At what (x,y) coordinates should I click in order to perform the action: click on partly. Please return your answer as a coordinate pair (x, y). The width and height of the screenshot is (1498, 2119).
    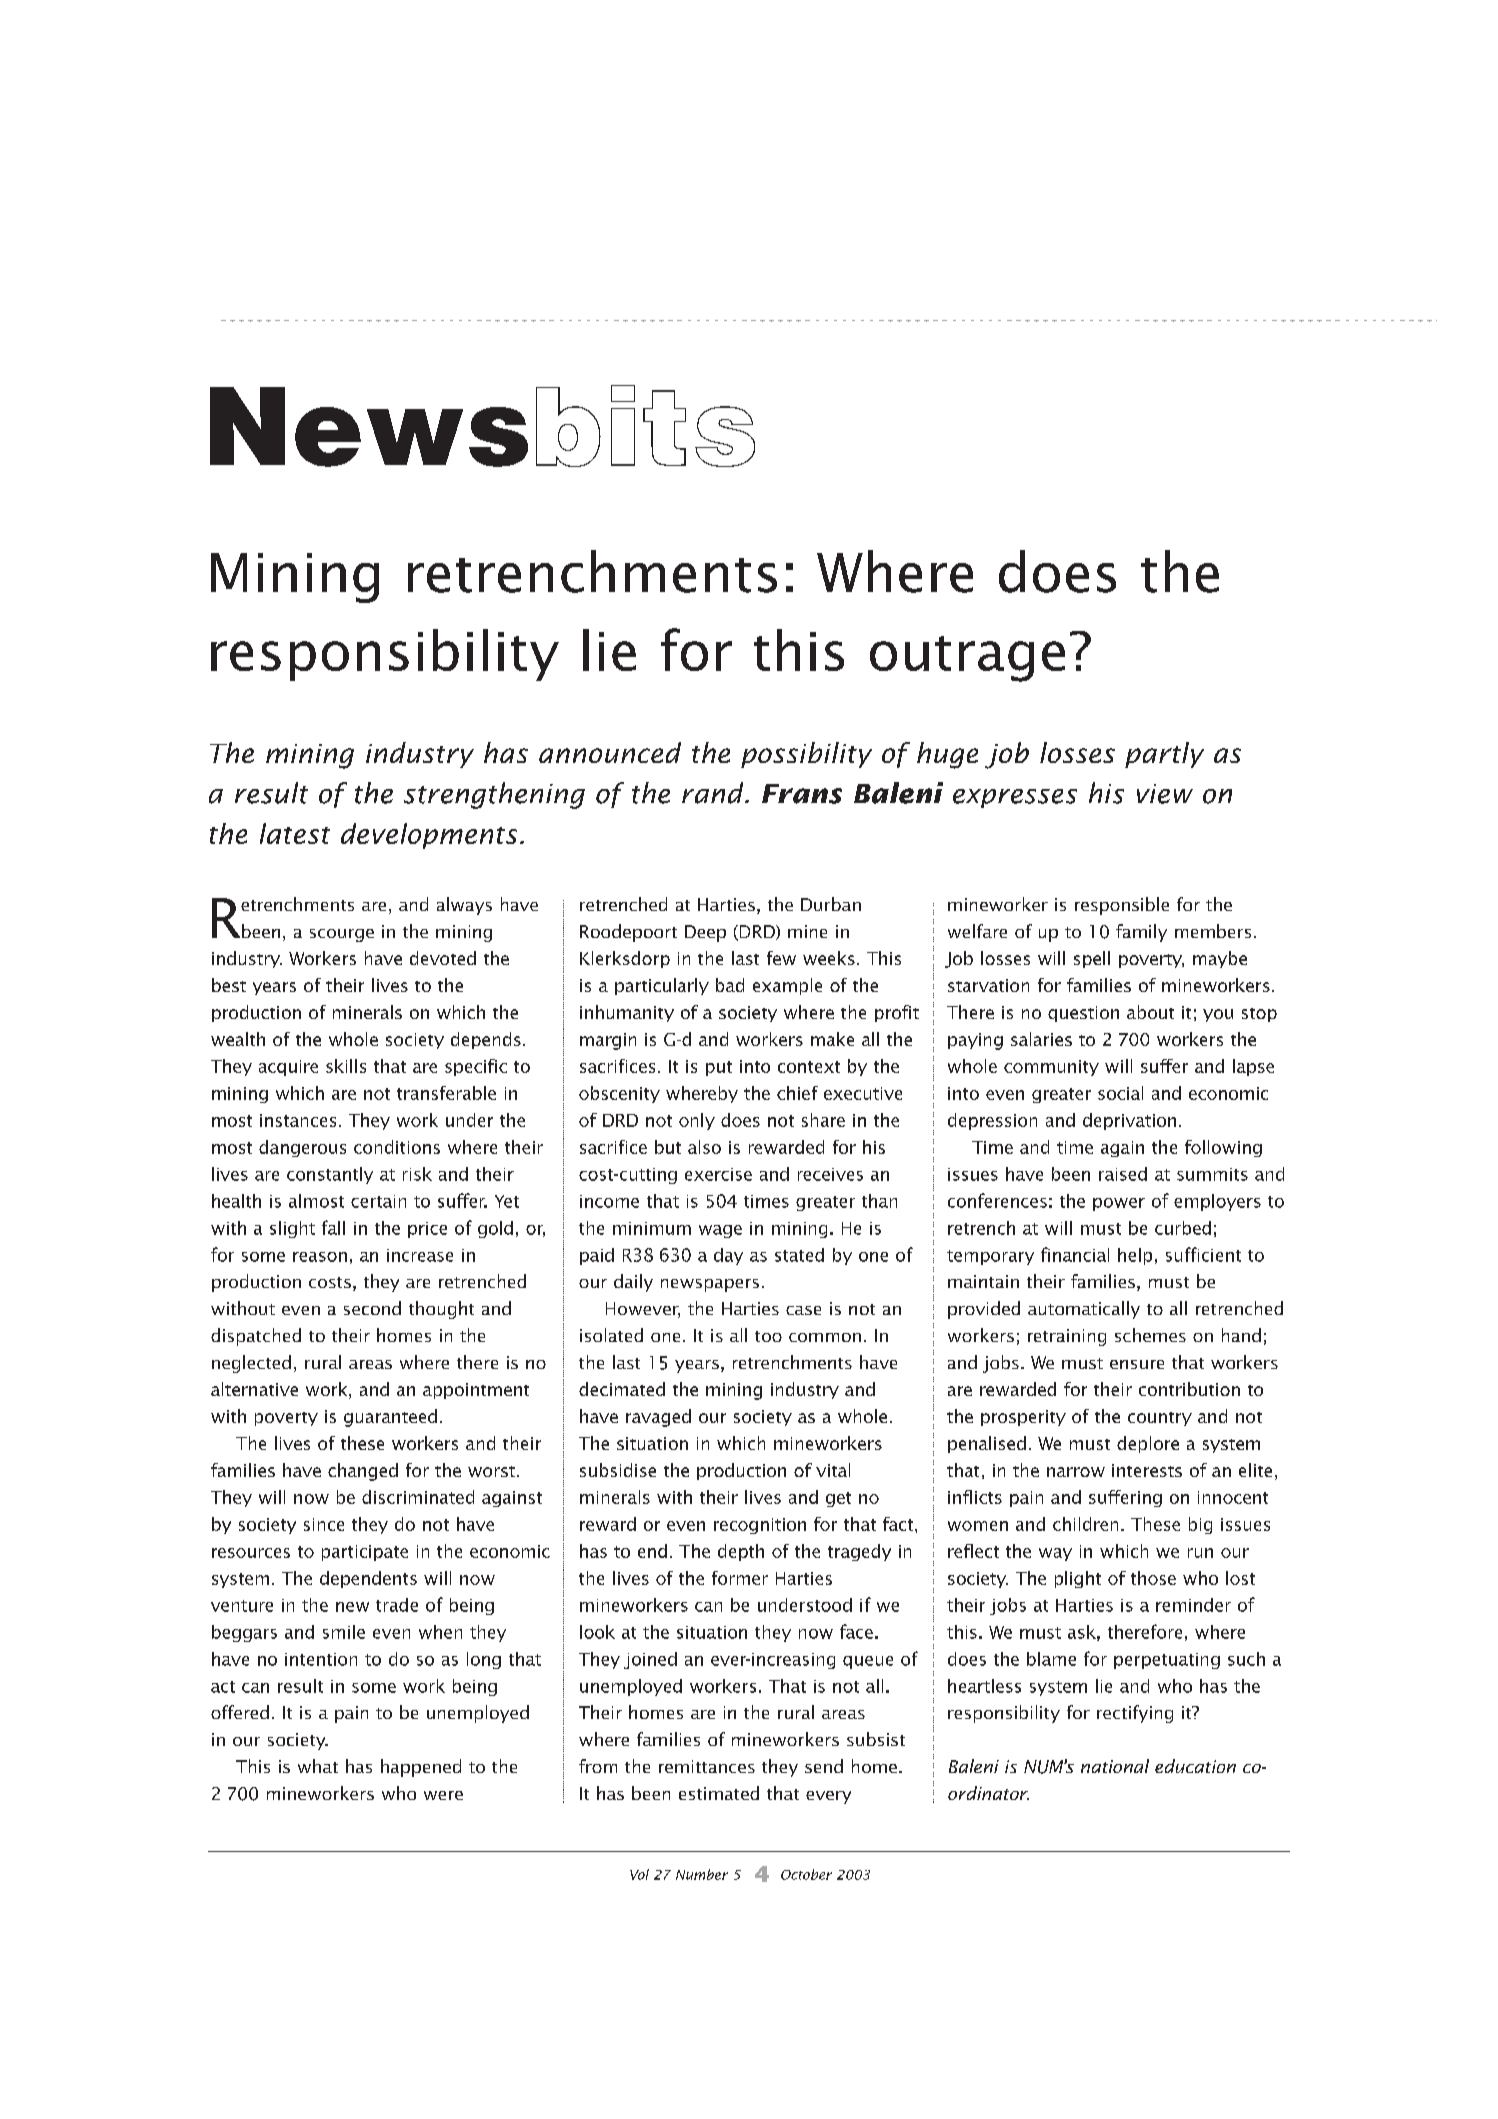
    Looking at the image, I should click on (1164, 755).
